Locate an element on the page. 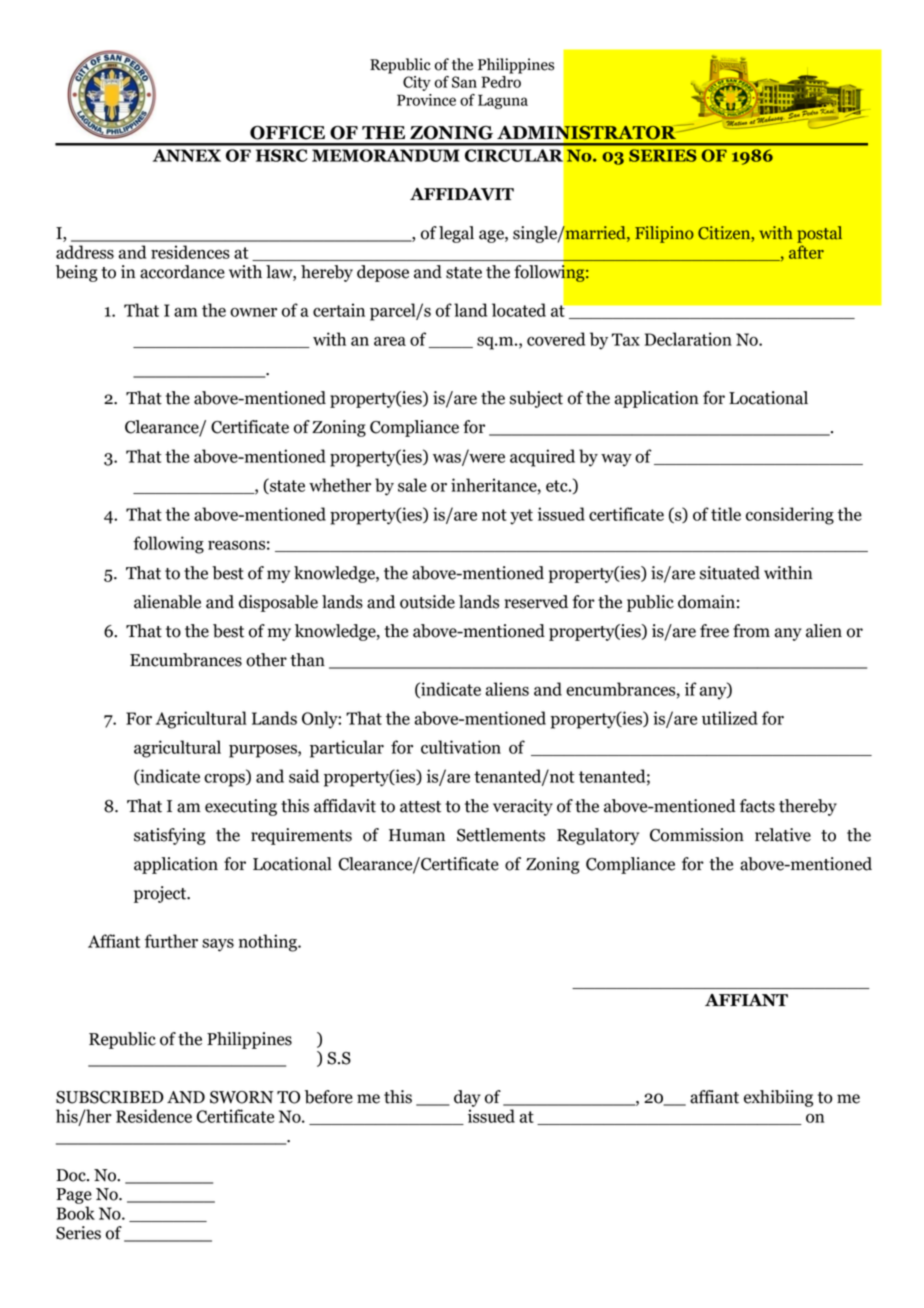 The height and width of the page is (1308, 924). Filipino is located at coordinates (664, 234).
